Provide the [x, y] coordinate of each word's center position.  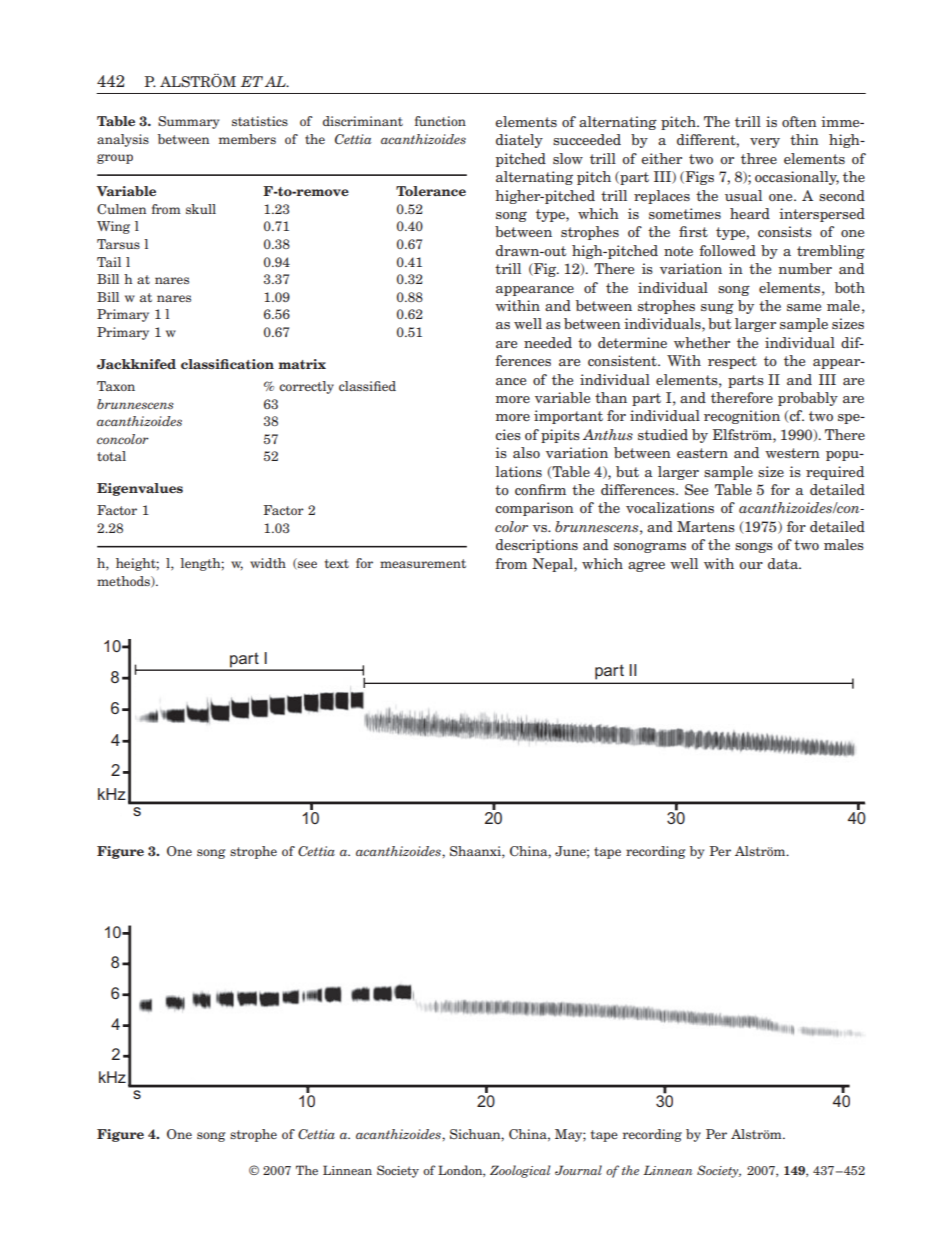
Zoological [520, 1171]
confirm [540, 489]
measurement [423, 563]
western [792, 453]
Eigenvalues [140, 489]
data [784, 563]
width [268, 563]
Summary [188, 122]
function [440, 121]
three [759, 158]
